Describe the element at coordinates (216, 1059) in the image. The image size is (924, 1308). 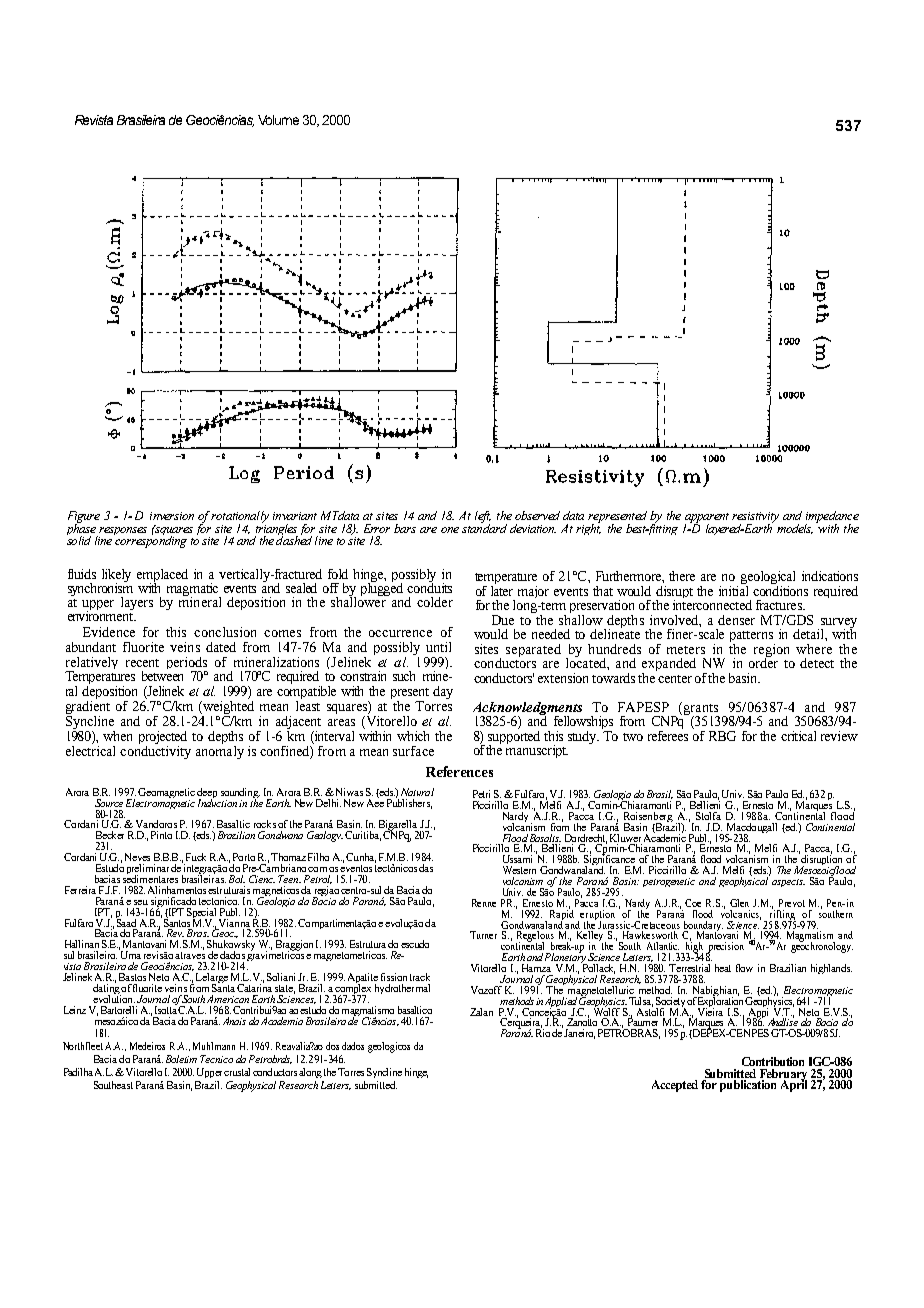
I see `Tecnico` at that location.
